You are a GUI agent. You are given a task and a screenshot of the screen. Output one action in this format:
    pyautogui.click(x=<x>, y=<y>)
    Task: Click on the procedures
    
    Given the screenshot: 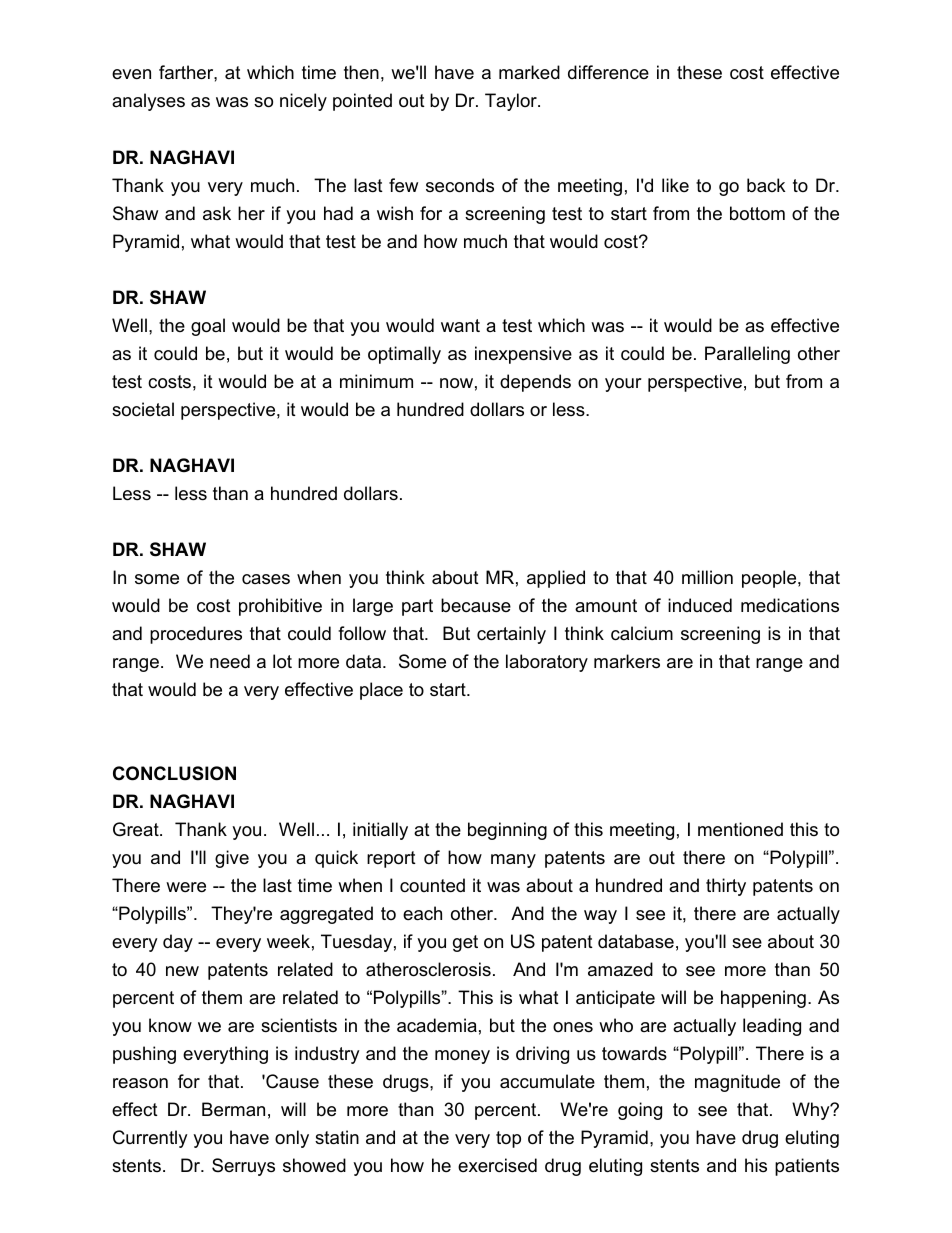 What is the action you would take?
    pyautogui.click(x=196, y=635)
